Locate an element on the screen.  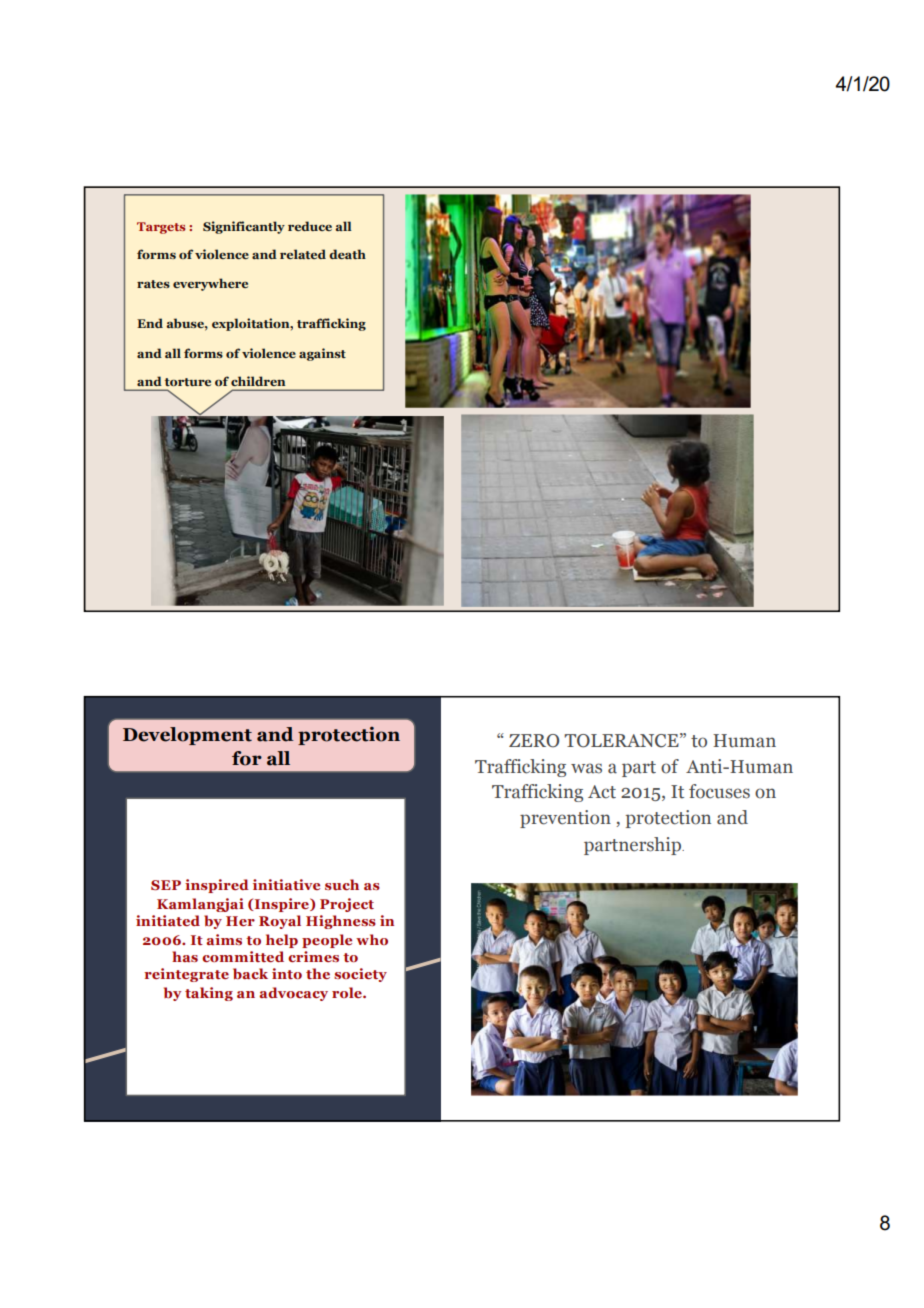
ZERO is located at coordinates (534, 741).
